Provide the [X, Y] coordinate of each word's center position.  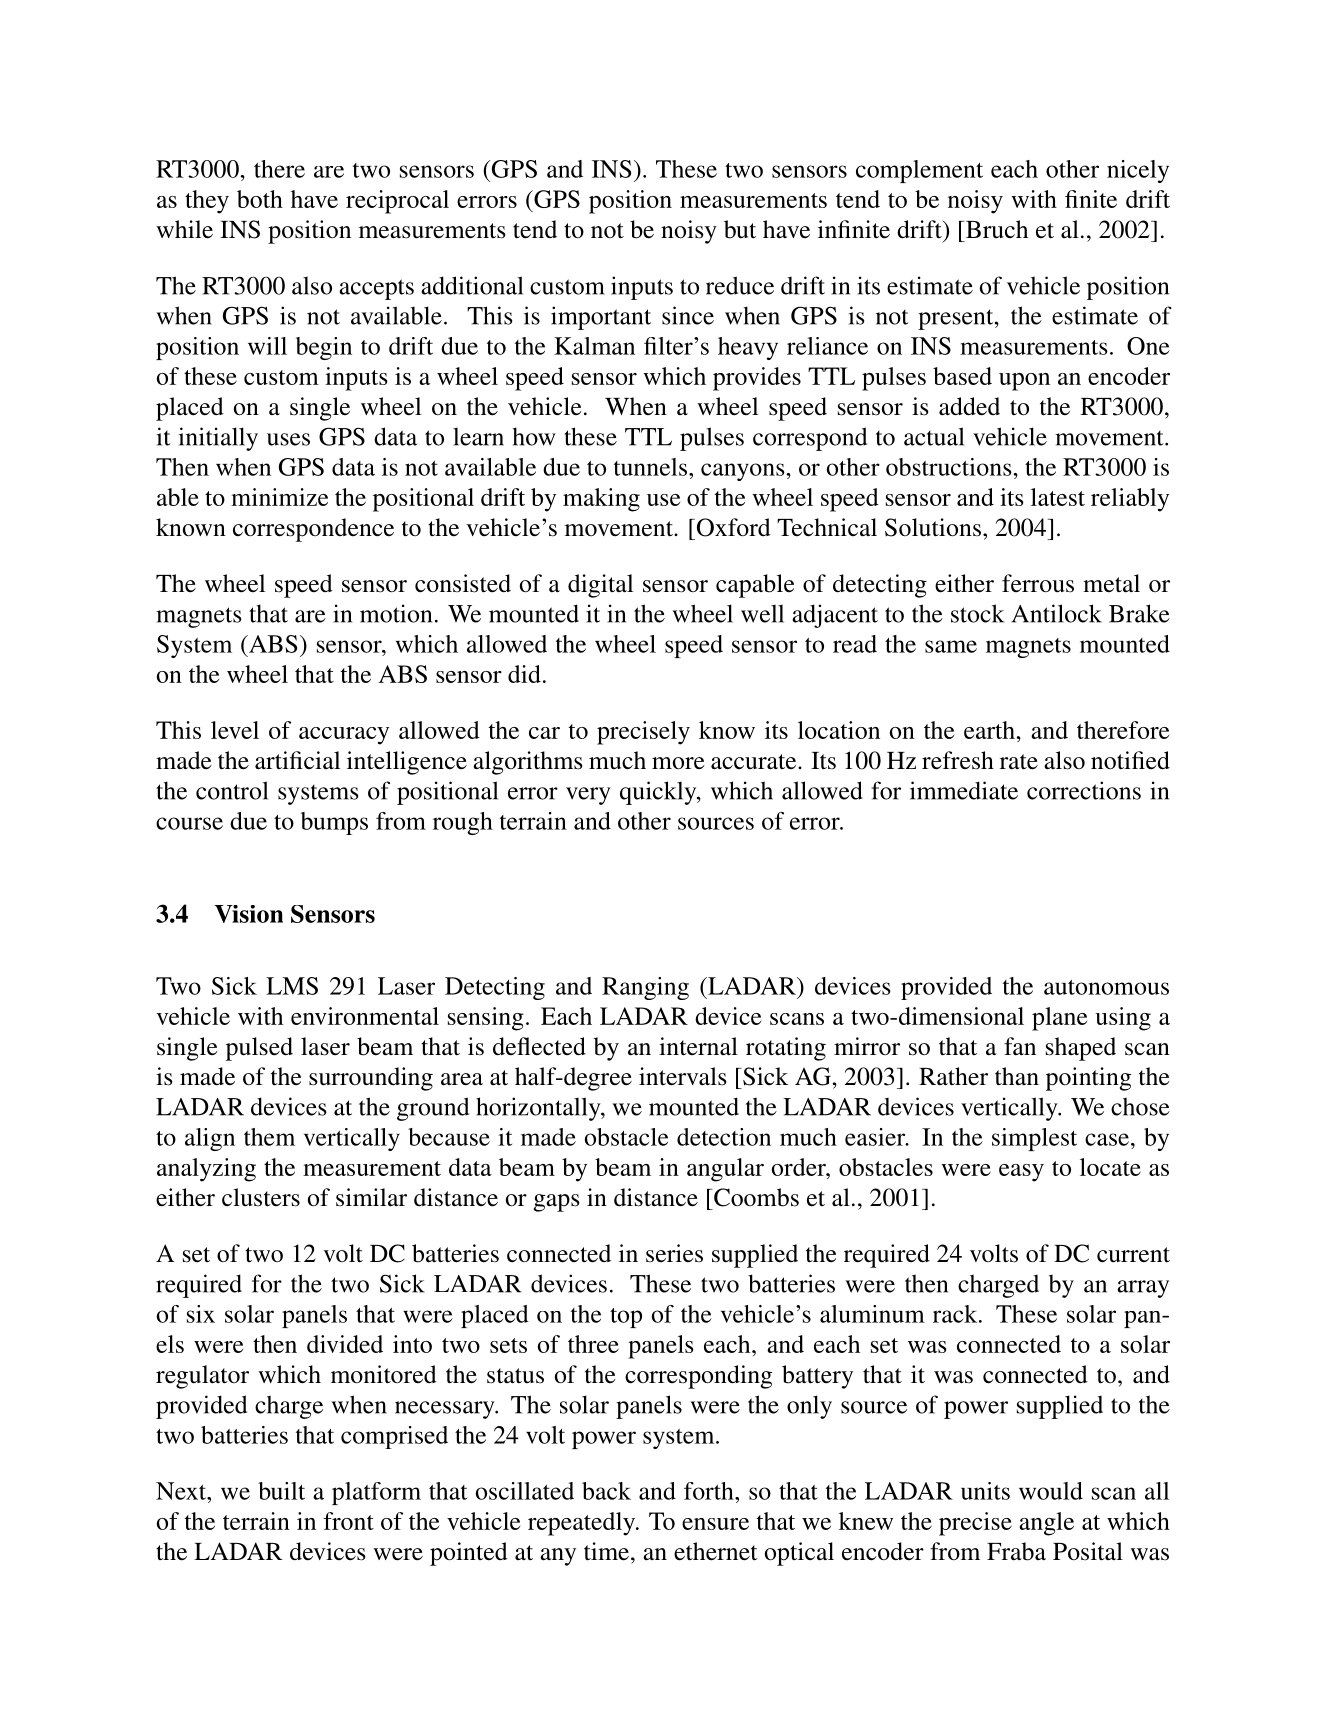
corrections [1084, 790]
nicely [1138, 171]
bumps [334, 823]
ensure [715, 1524]
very [588, 796]
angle [1046, 1524]
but [740, 229]
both [260, 199]
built [281, 1491]
